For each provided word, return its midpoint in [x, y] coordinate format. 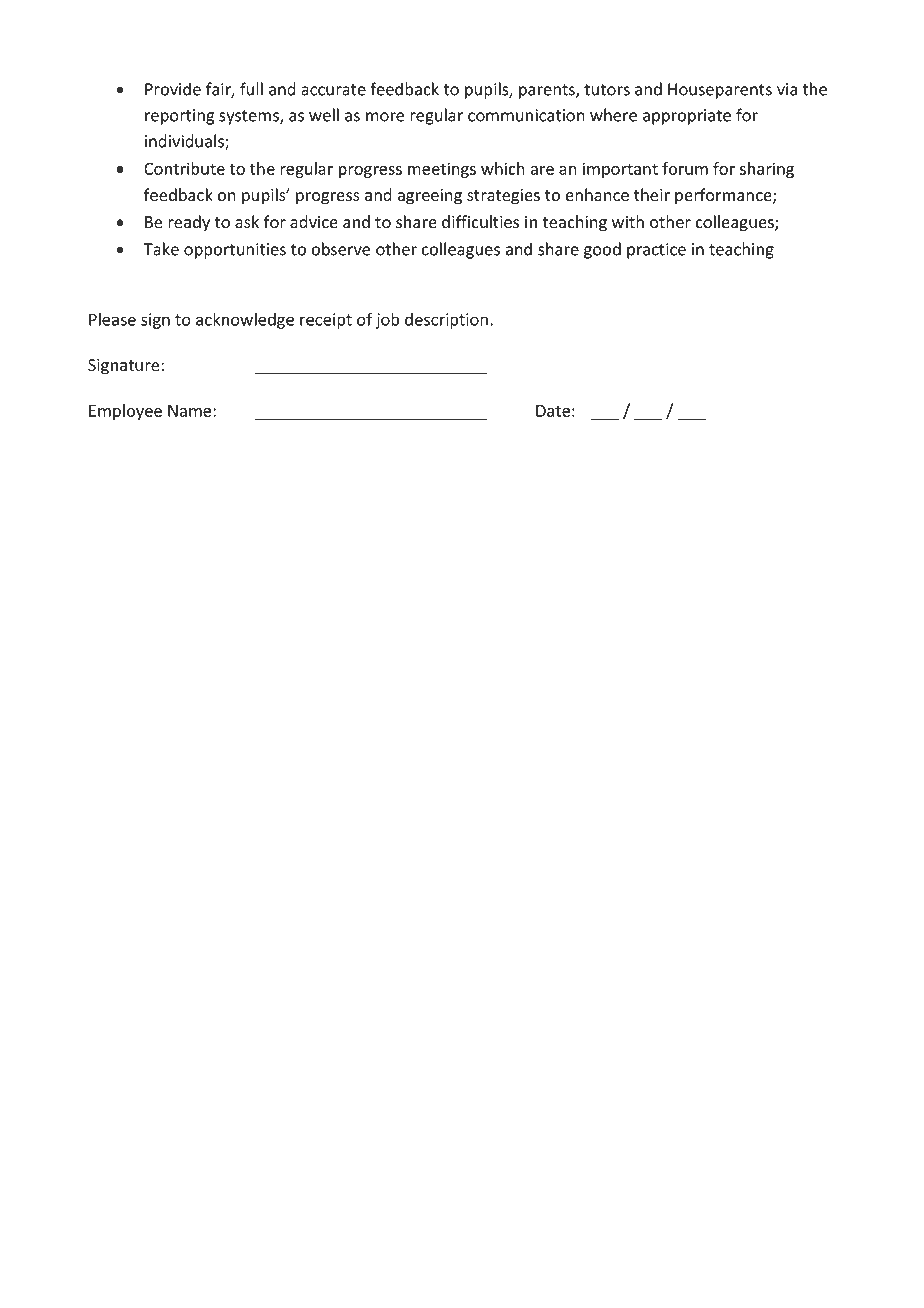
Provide [173, 89]
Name [191, 411]
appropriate [687, 117]
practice [656, 251]
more [385, 117]
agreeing [429, 197]
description [446, 321]
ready [189, 223]
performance [724, 196]
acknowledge [245, 320]
